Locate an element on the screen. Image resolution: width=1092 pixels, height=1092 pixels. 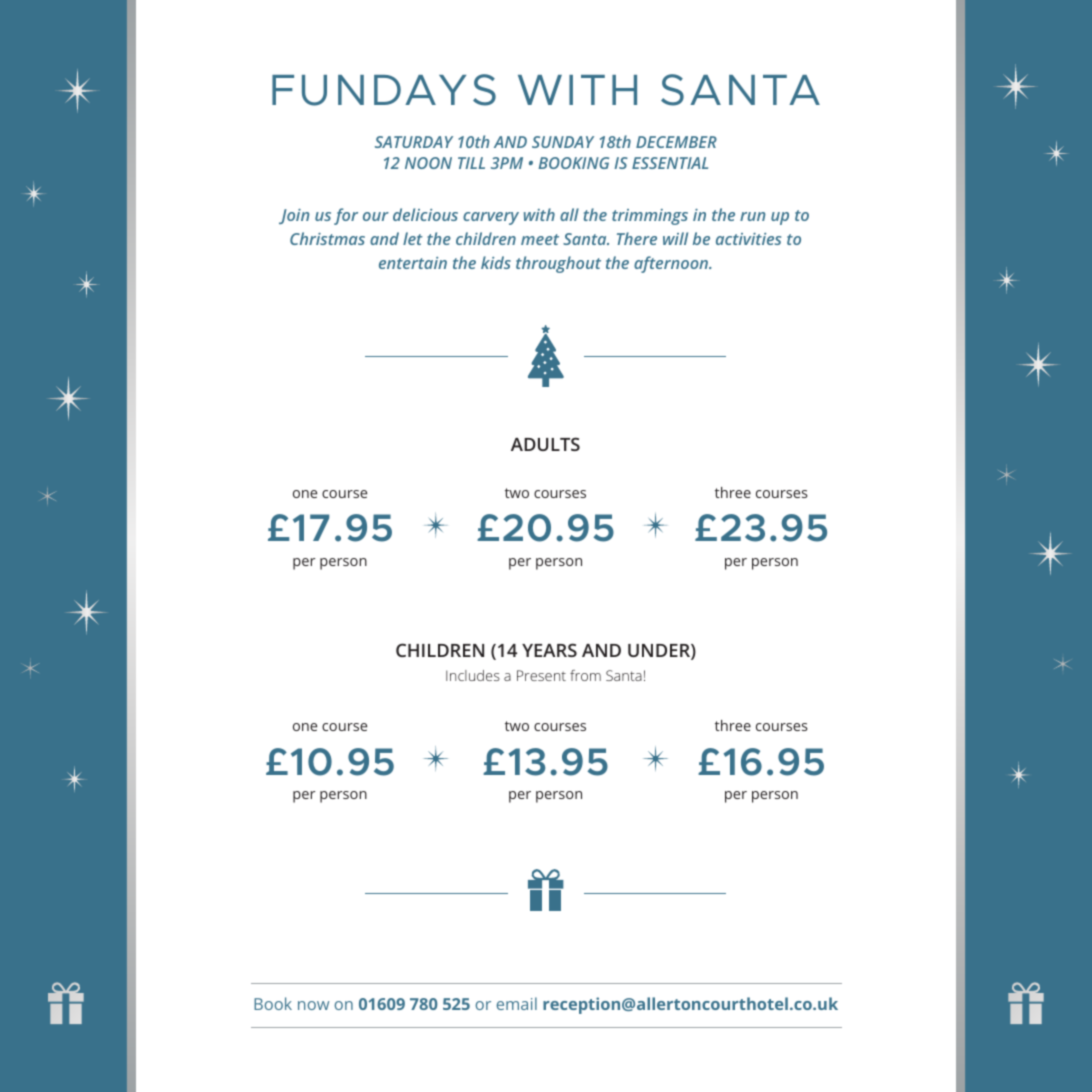
from is located at coordinates (585, 675).
